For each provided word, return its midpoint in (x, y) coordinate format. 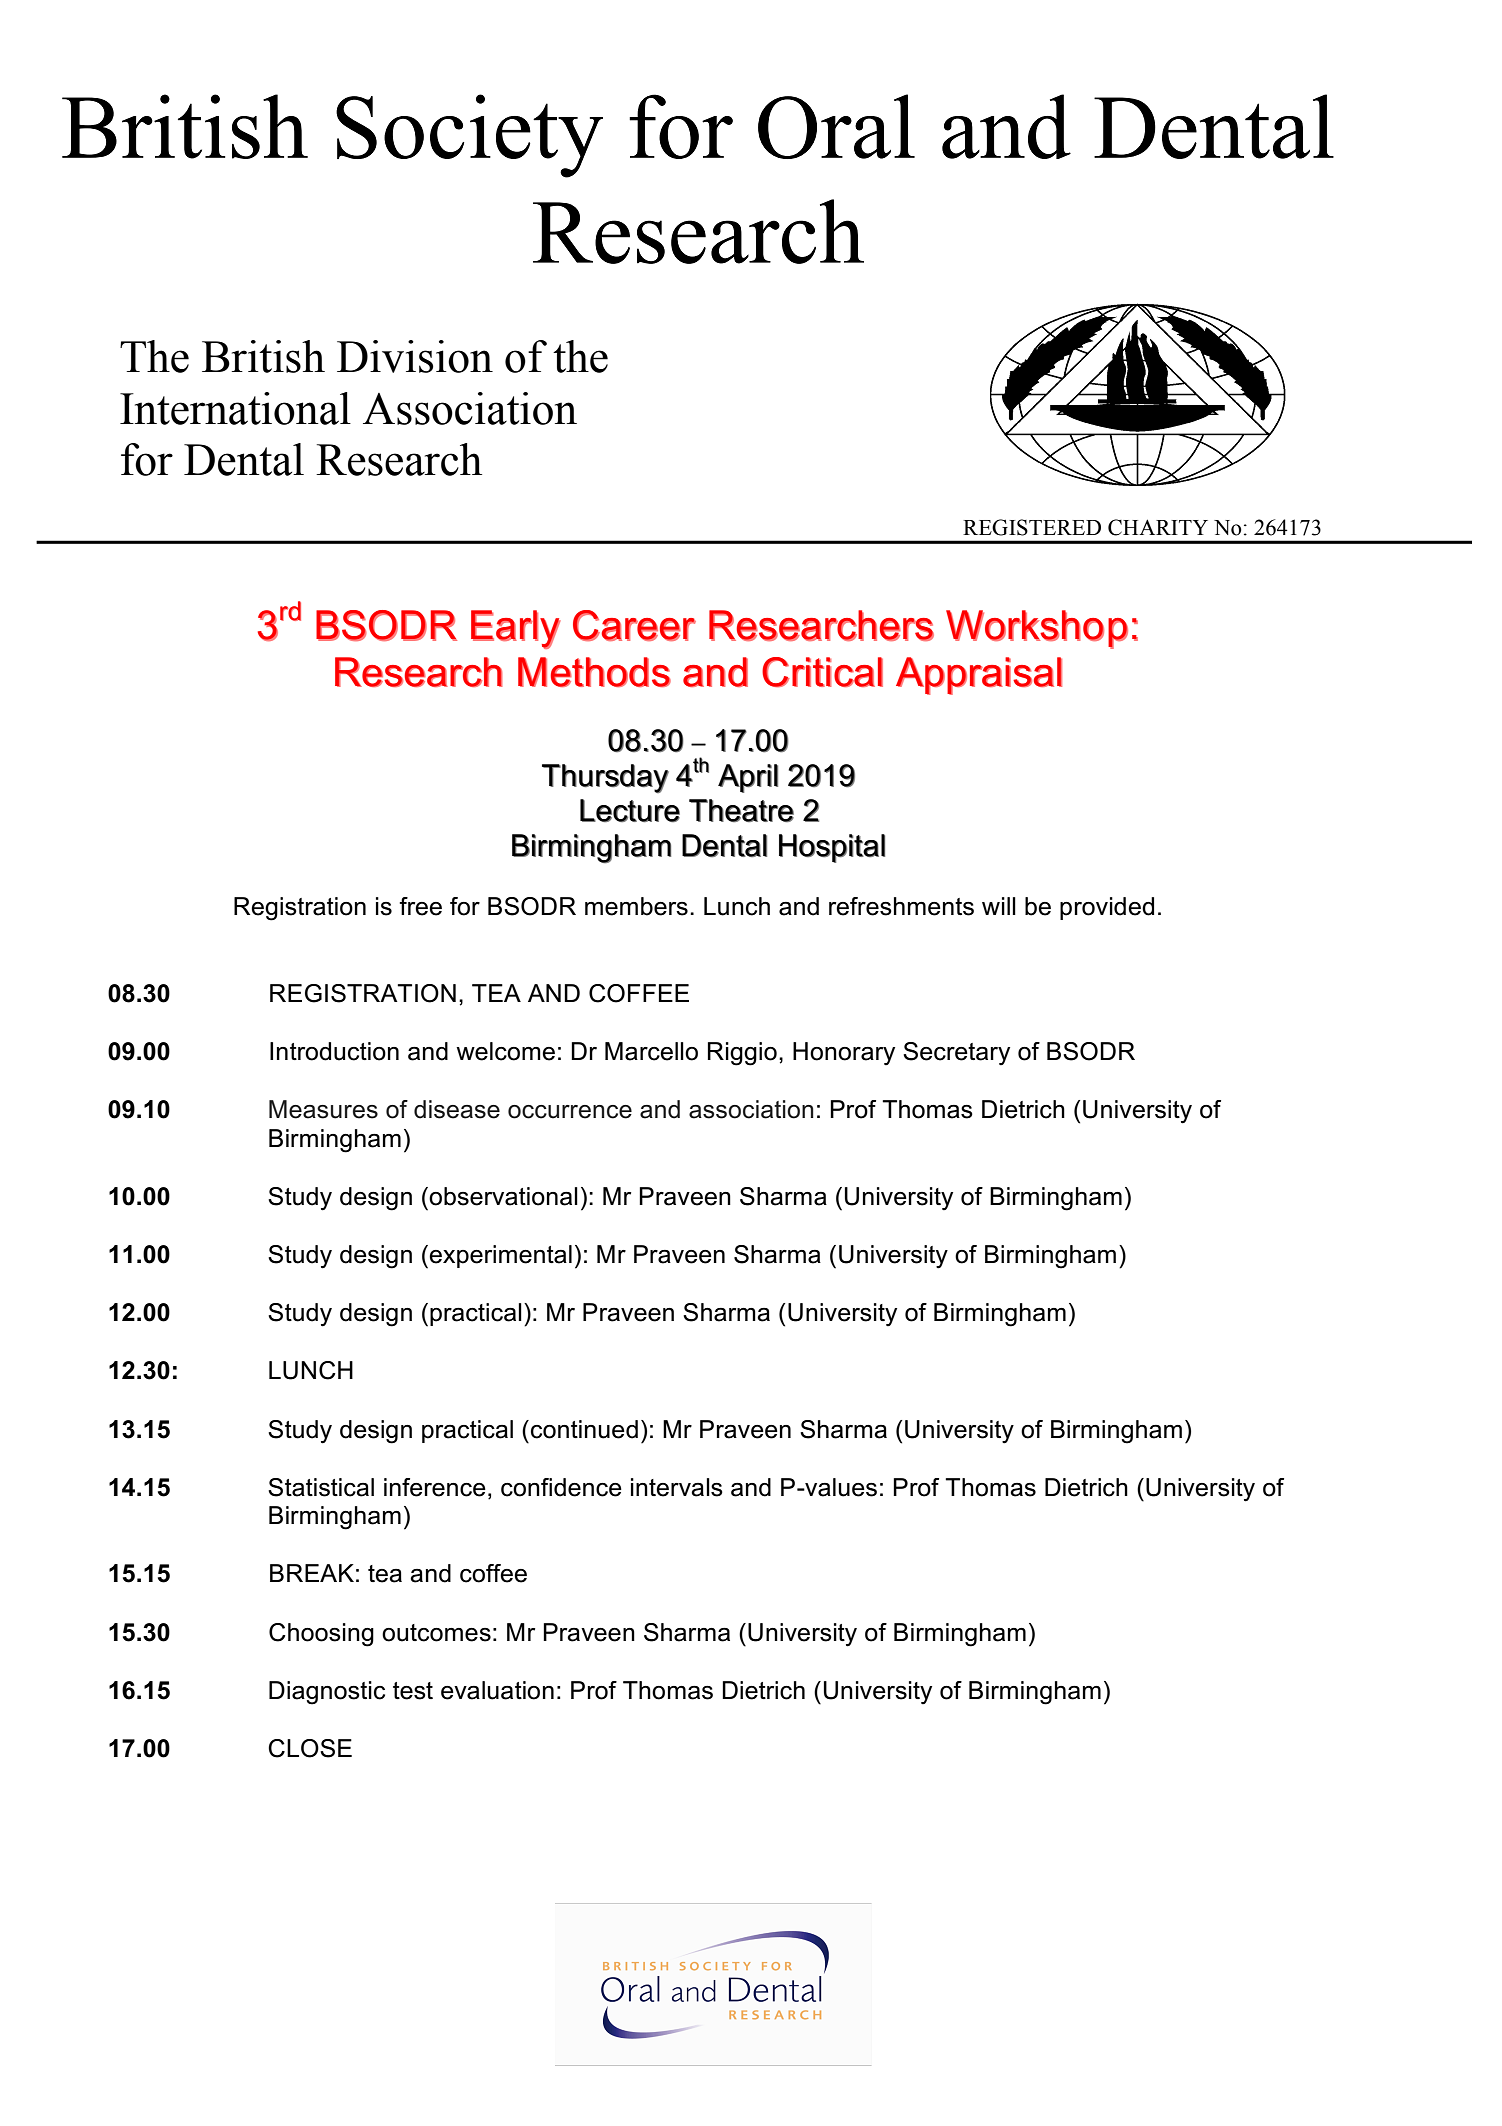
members (636, 906)
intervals (677, 1487)
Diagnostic (327, 1693)
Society (469, 136)
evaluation (497, 1690)
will (999, 906)
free (420, 906)
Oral (836, 126)
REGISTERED (1032, 527)
